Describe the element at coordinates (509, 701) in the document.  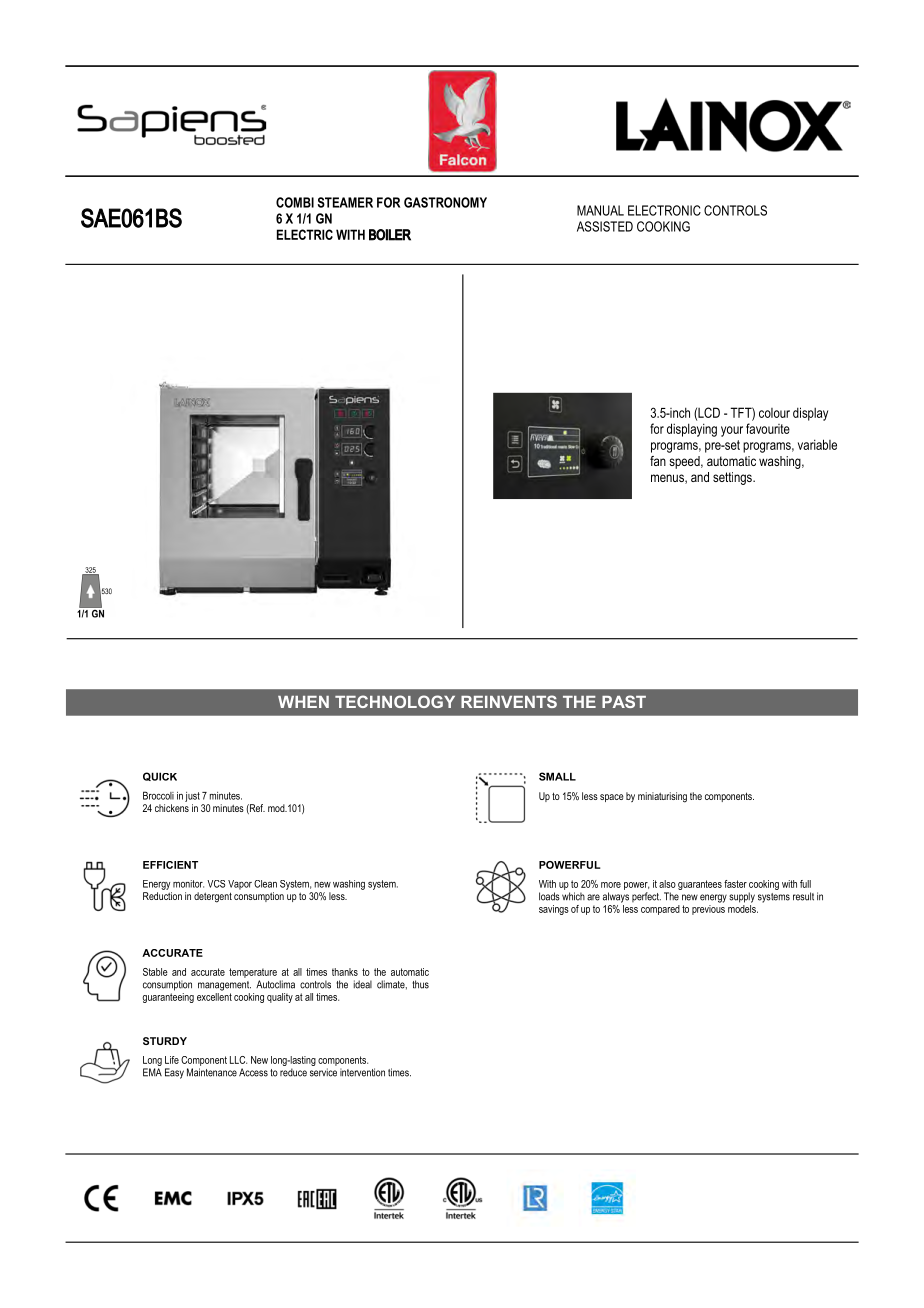
I see `REINVENTS` at that location.
